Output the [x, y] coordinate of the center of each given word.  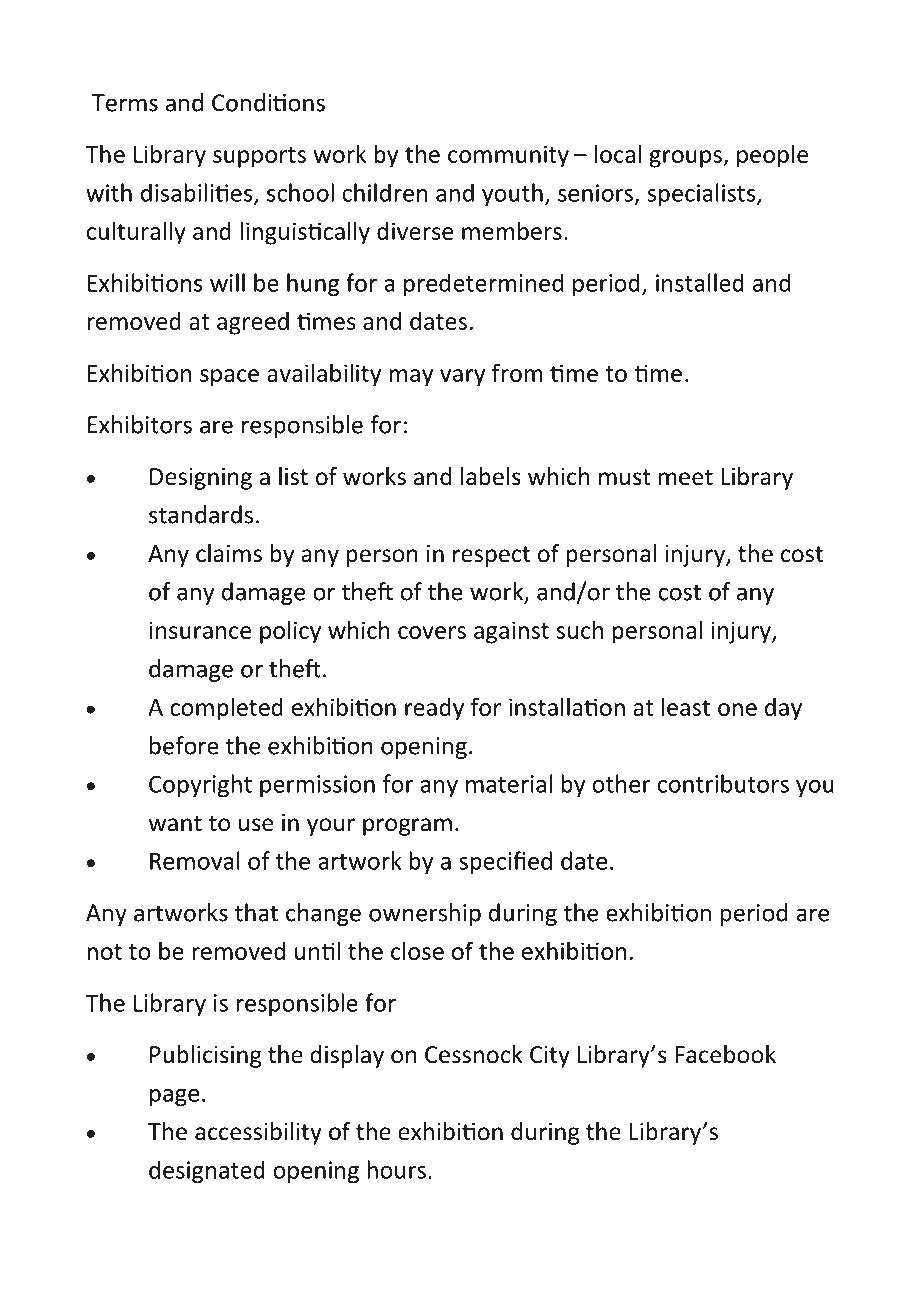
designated [207, 1172]
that [256, 912]
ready [434, 709]
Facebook [725, 1054]
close [417, 950]
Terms [125, 103]
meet [686, 477]
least [686, 706]
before [184, 745]
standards [201, 514]
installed [700, 282]
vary [462, 378]
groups [686, 159]
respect [491, 556]
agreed [253, 323]
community [508, 156]
